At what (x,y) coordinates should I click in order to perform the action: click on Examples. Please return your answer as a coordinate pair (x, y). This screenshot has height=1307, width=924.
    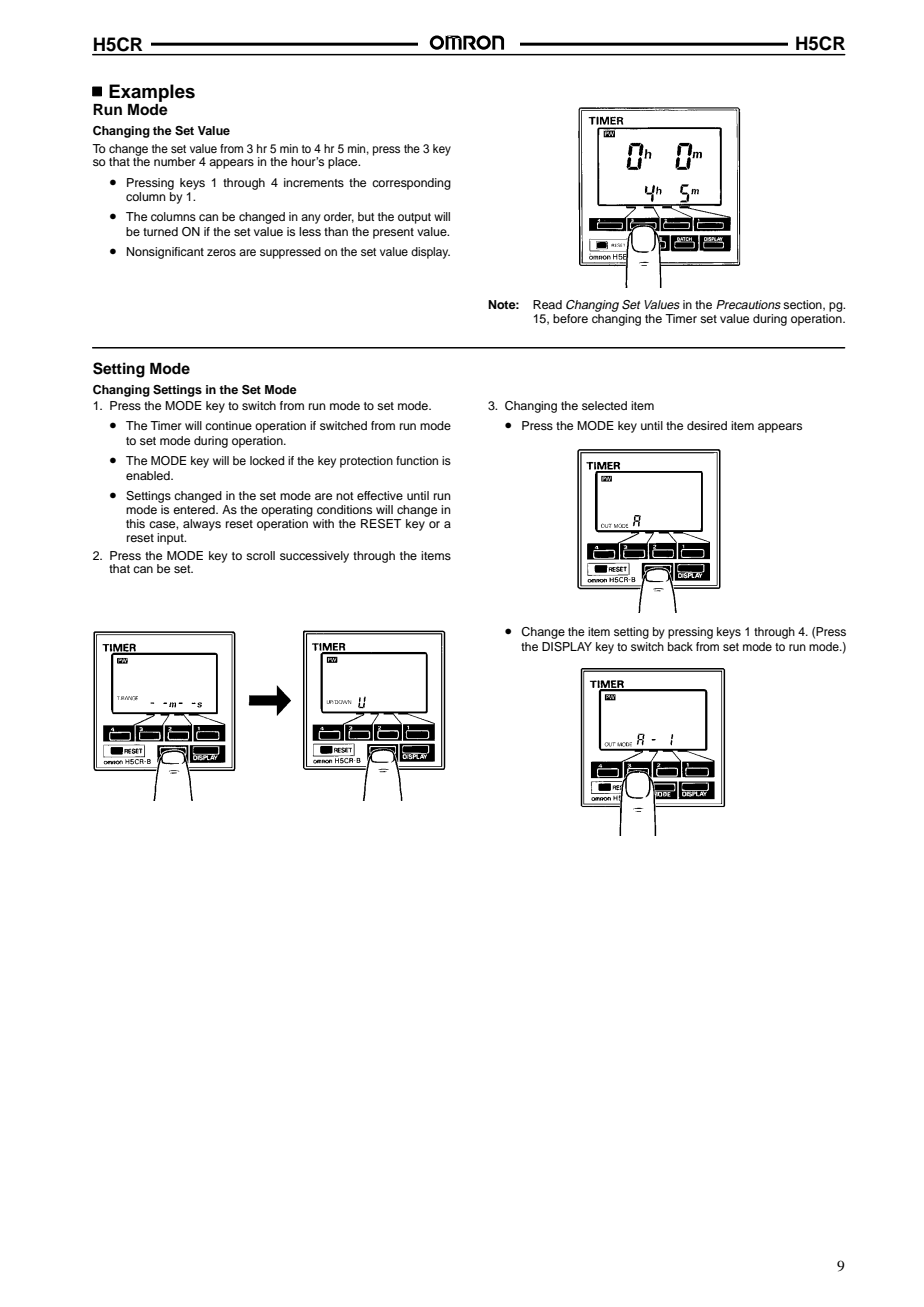
    Looking at the image, I should click on (152, 93).
